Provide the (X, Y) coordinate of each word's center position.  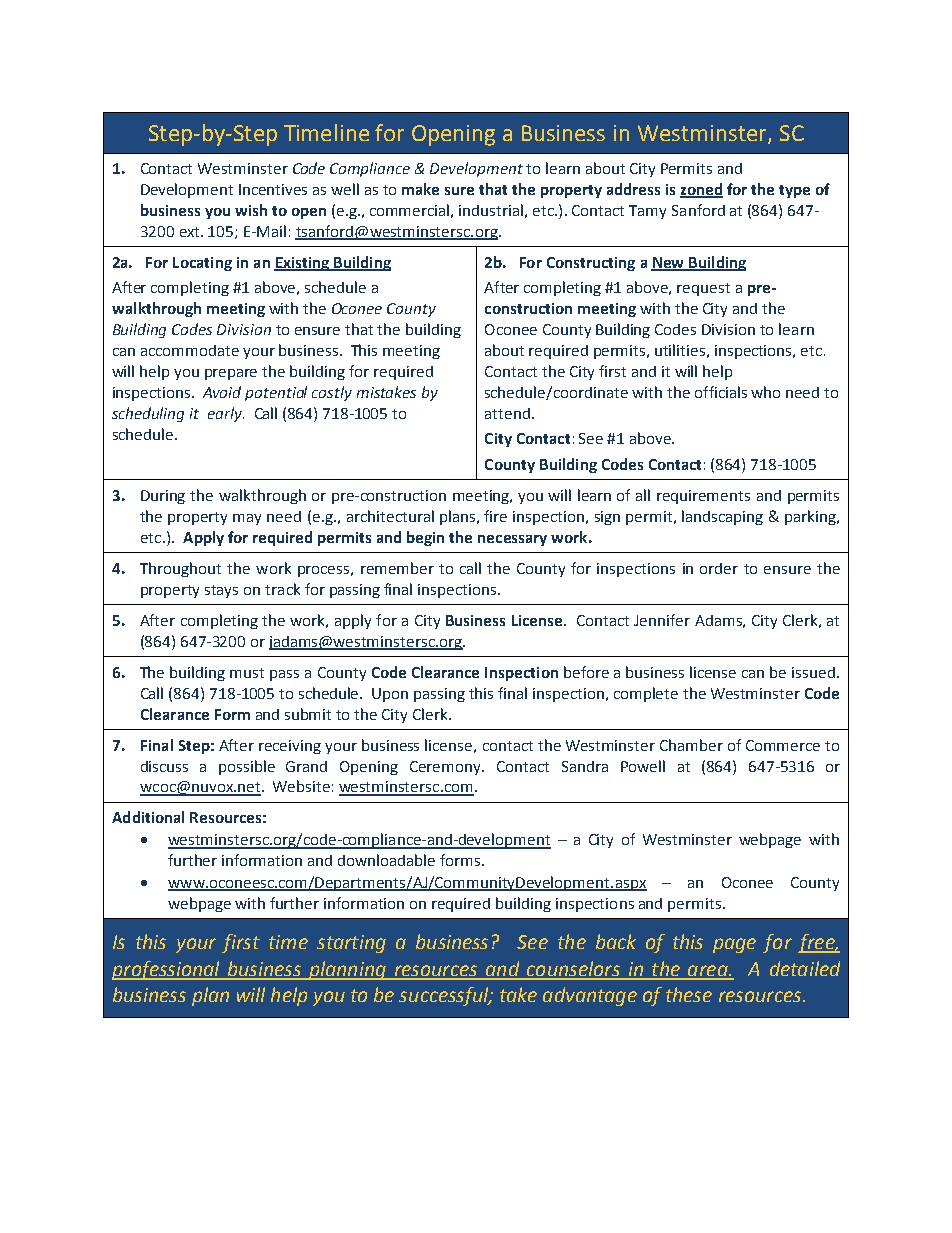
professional (167, 970)
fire (495, 516)
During (163, 497)
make (420, 189)
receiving (290, 747)
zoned (701, 190)
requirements (703, 497)
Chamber (691, 745)
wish (251, 210)
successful (445, 996)
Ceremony (446, 768)
